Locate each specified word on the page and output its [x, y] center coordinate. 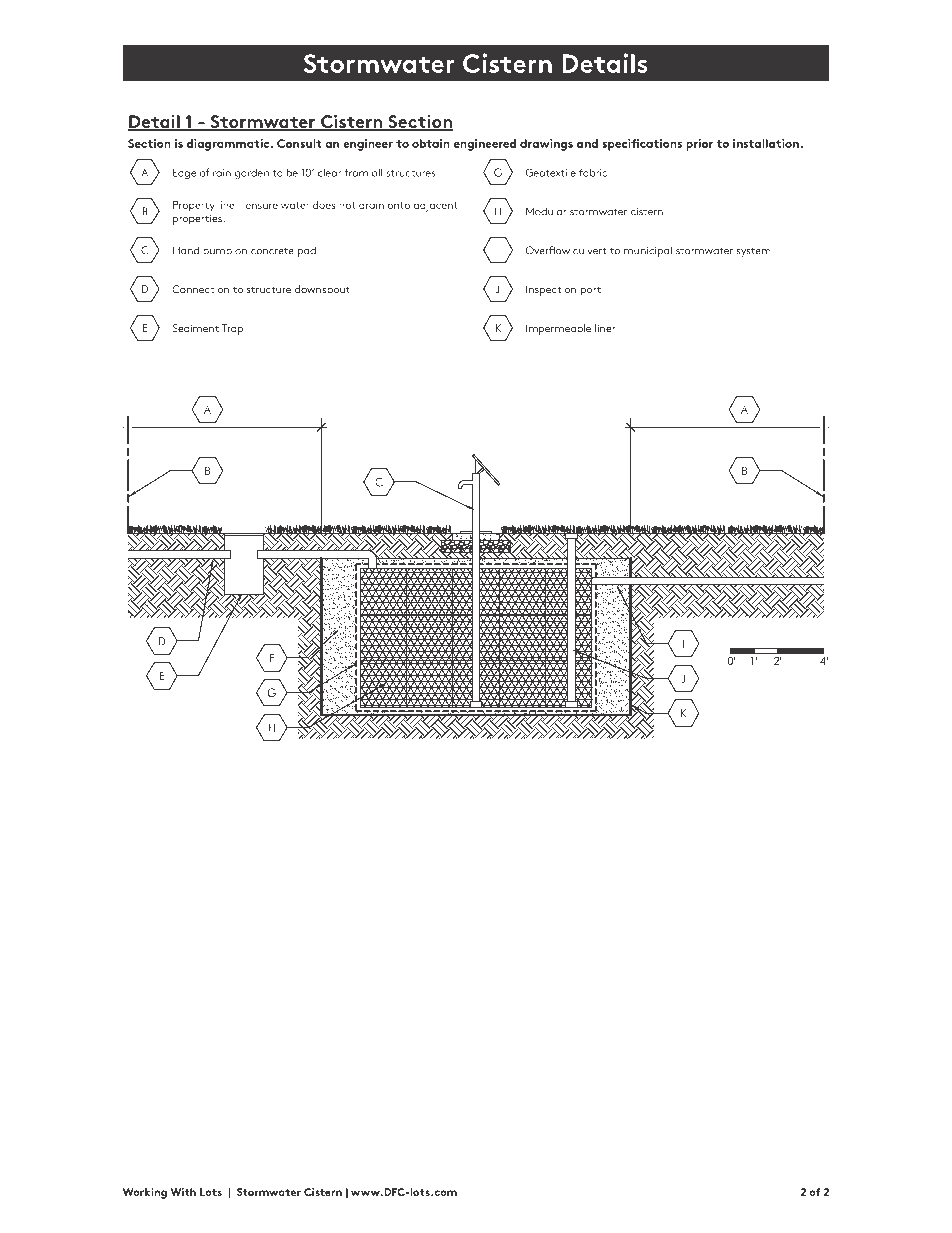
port [591, 291]
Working [145, 1193]
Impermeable [558, 329]
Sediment [196, 328]
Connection [200, 289]
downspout [322, 290]
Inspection [551, 290]
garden [252, 174]
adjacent [435, 206]
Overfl [540, 250]
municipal [648, 251]
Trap [232, 329]
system [754, 252]
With [183, 1192]
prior [699, 145]
